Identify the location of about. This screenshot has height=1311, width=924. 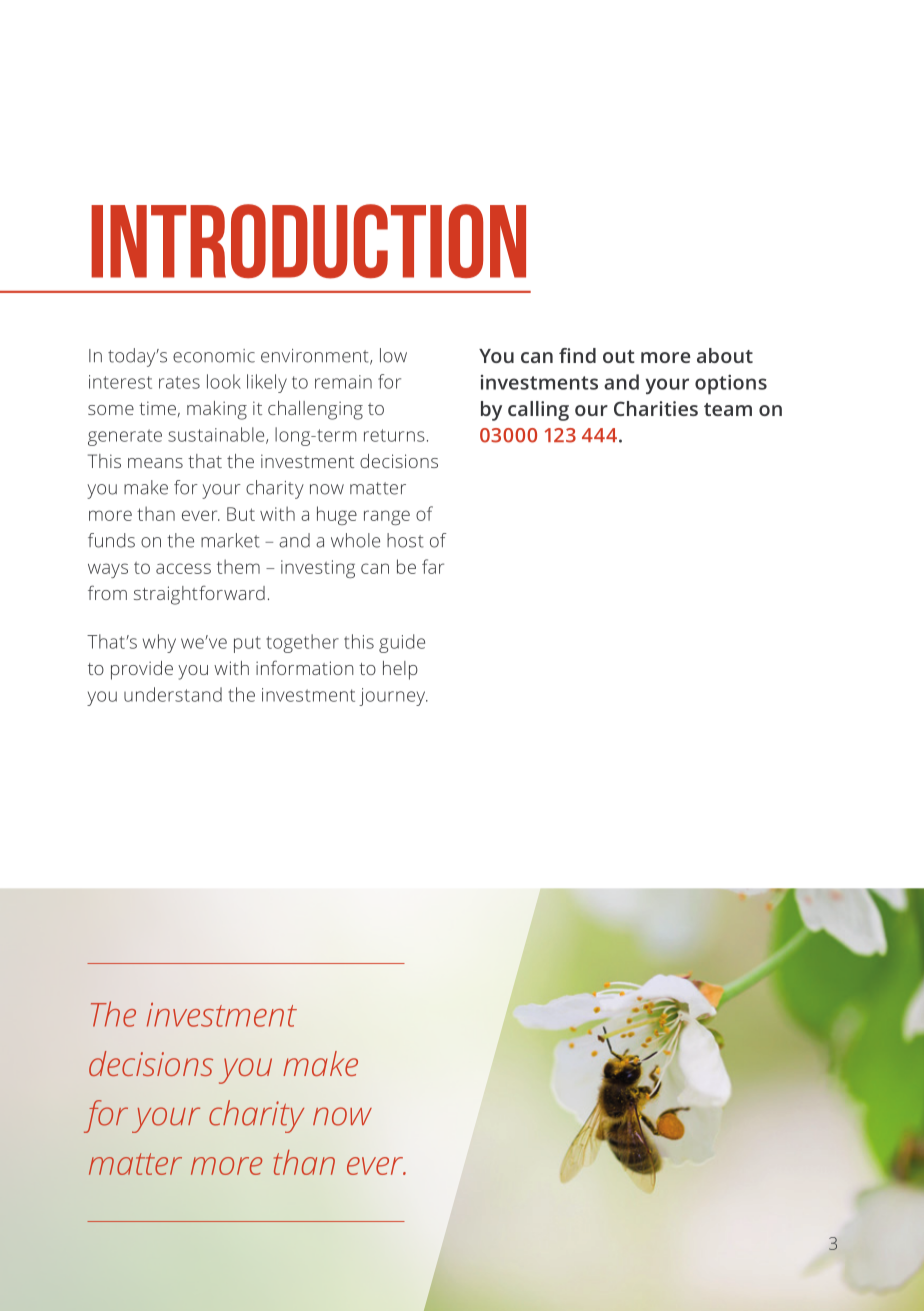
(725, 355).
